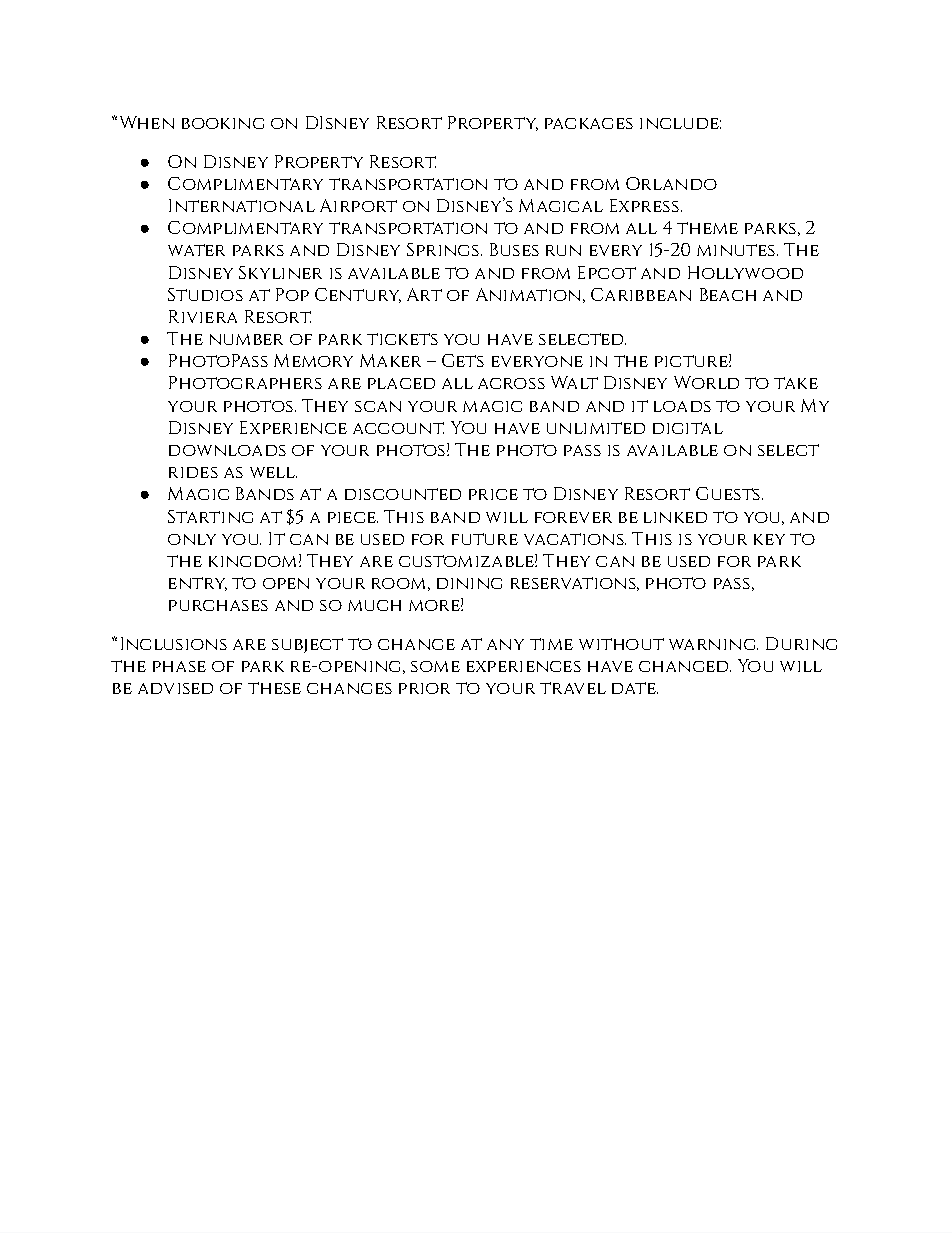  What do you see at coordinates (589, 123) in the screenshot?
I see `packages` at bounding box center [589, 123].
